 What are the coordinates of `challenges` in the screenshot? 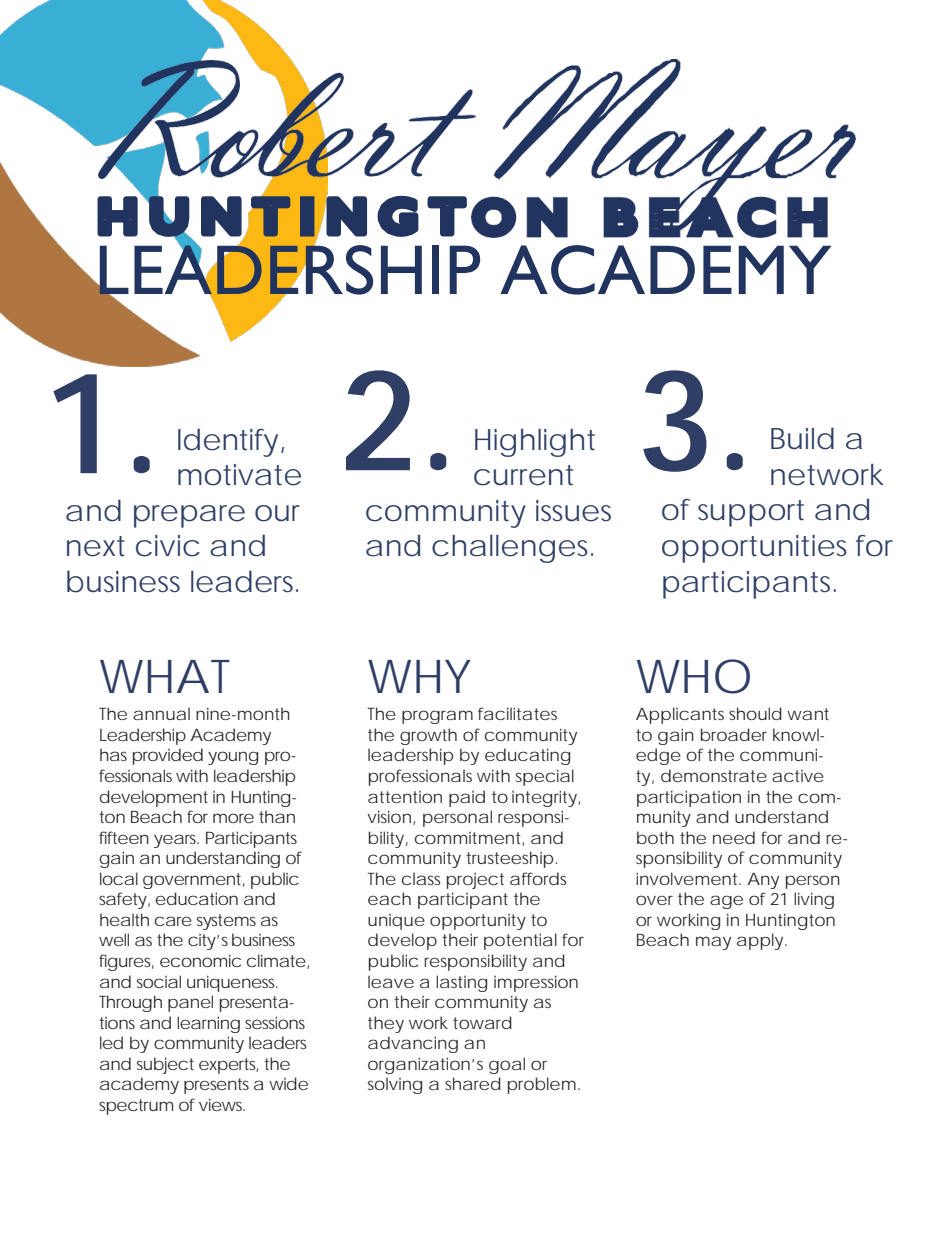 It's located at (510, 549).
